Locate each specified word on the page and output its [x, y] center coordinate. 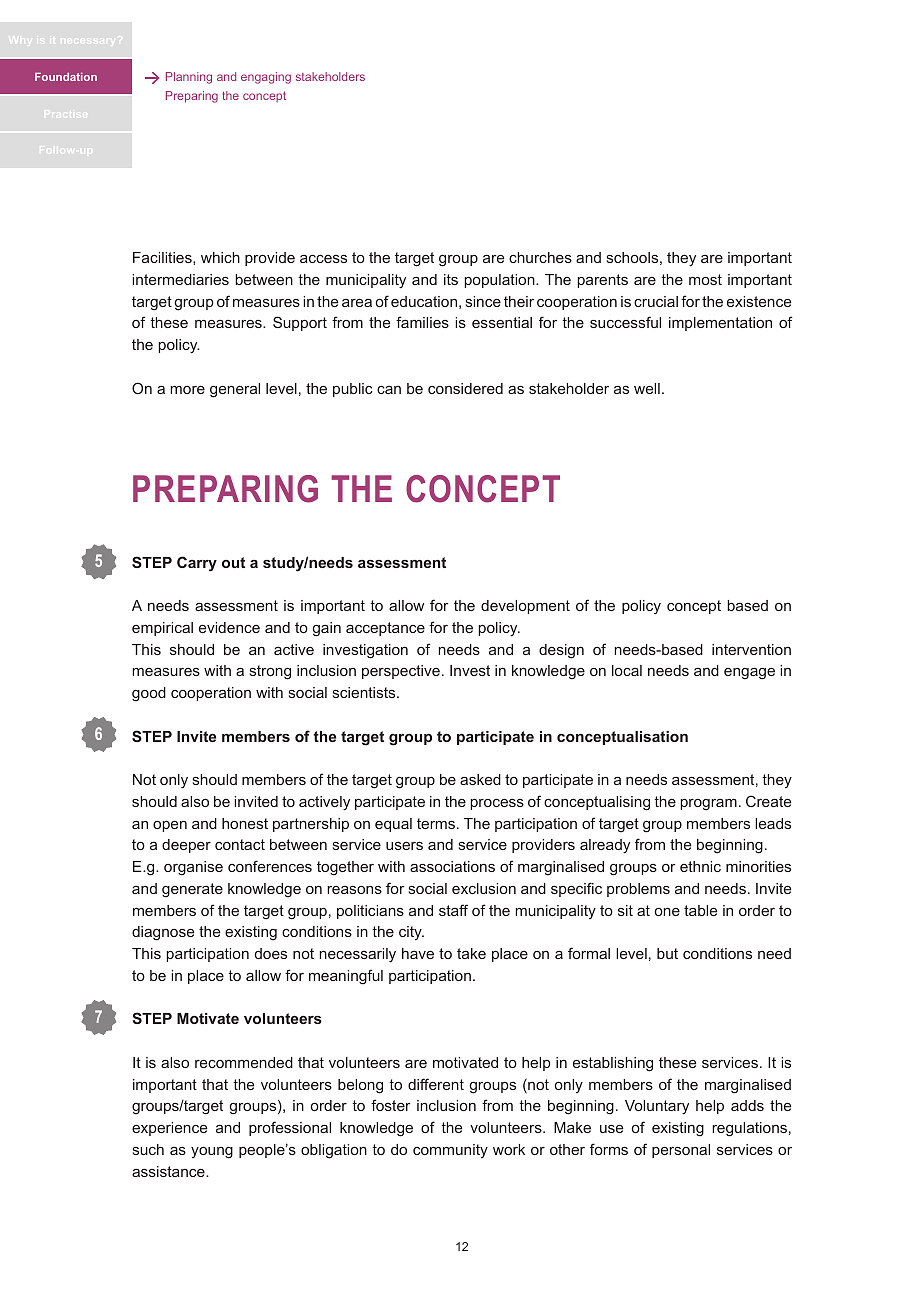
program [708, 805]
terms [437, 823]
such [148, 1149]
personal [681, 1151]
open [170, 826]
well [647, 388]
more [187, 390]
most [705, 279]
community [450, 1151]
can [389, 390]
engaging [266, 78]
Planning [189, 78]
